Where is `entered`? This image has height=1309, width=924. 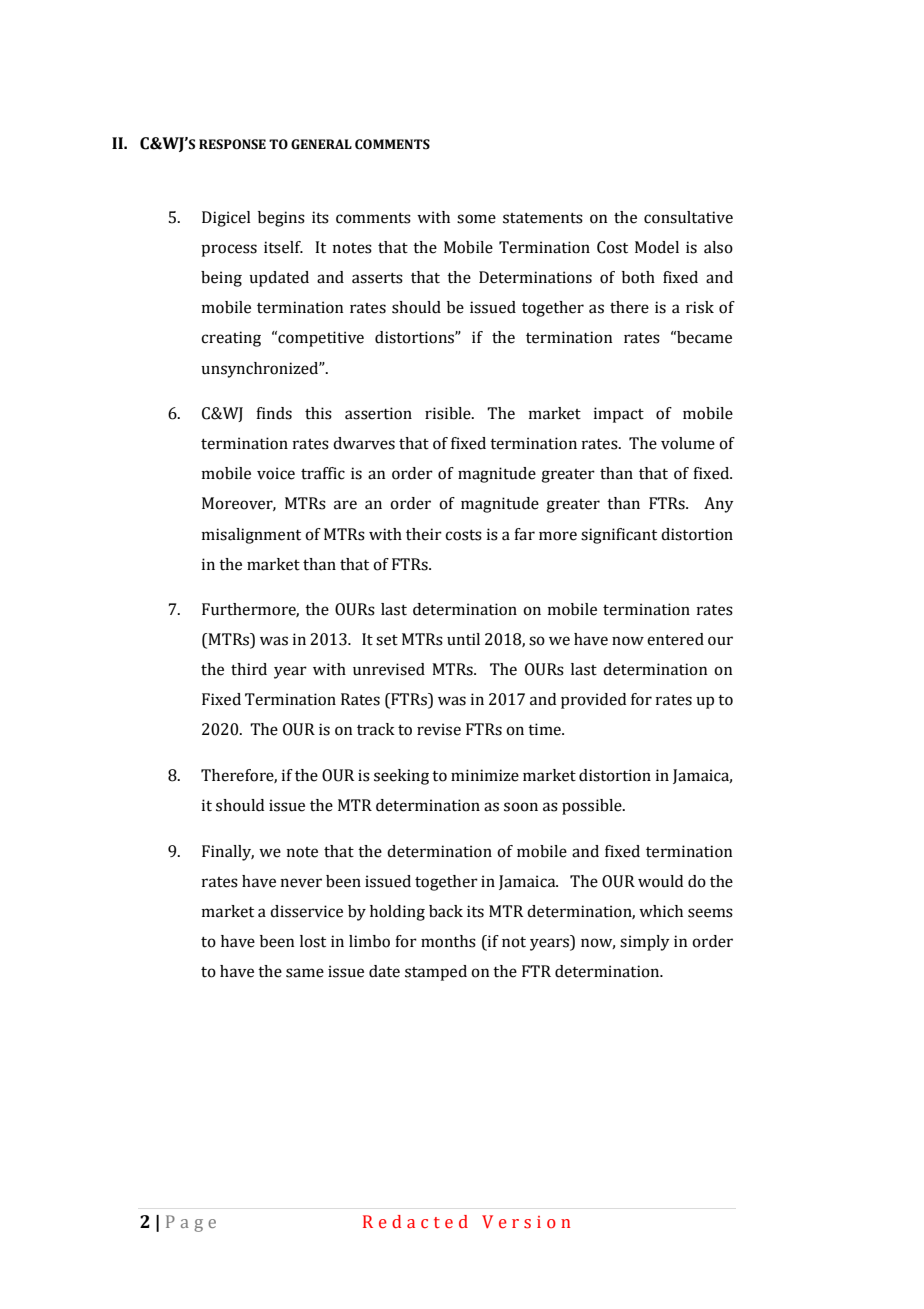
entered is located at coordinates (675, 639).
